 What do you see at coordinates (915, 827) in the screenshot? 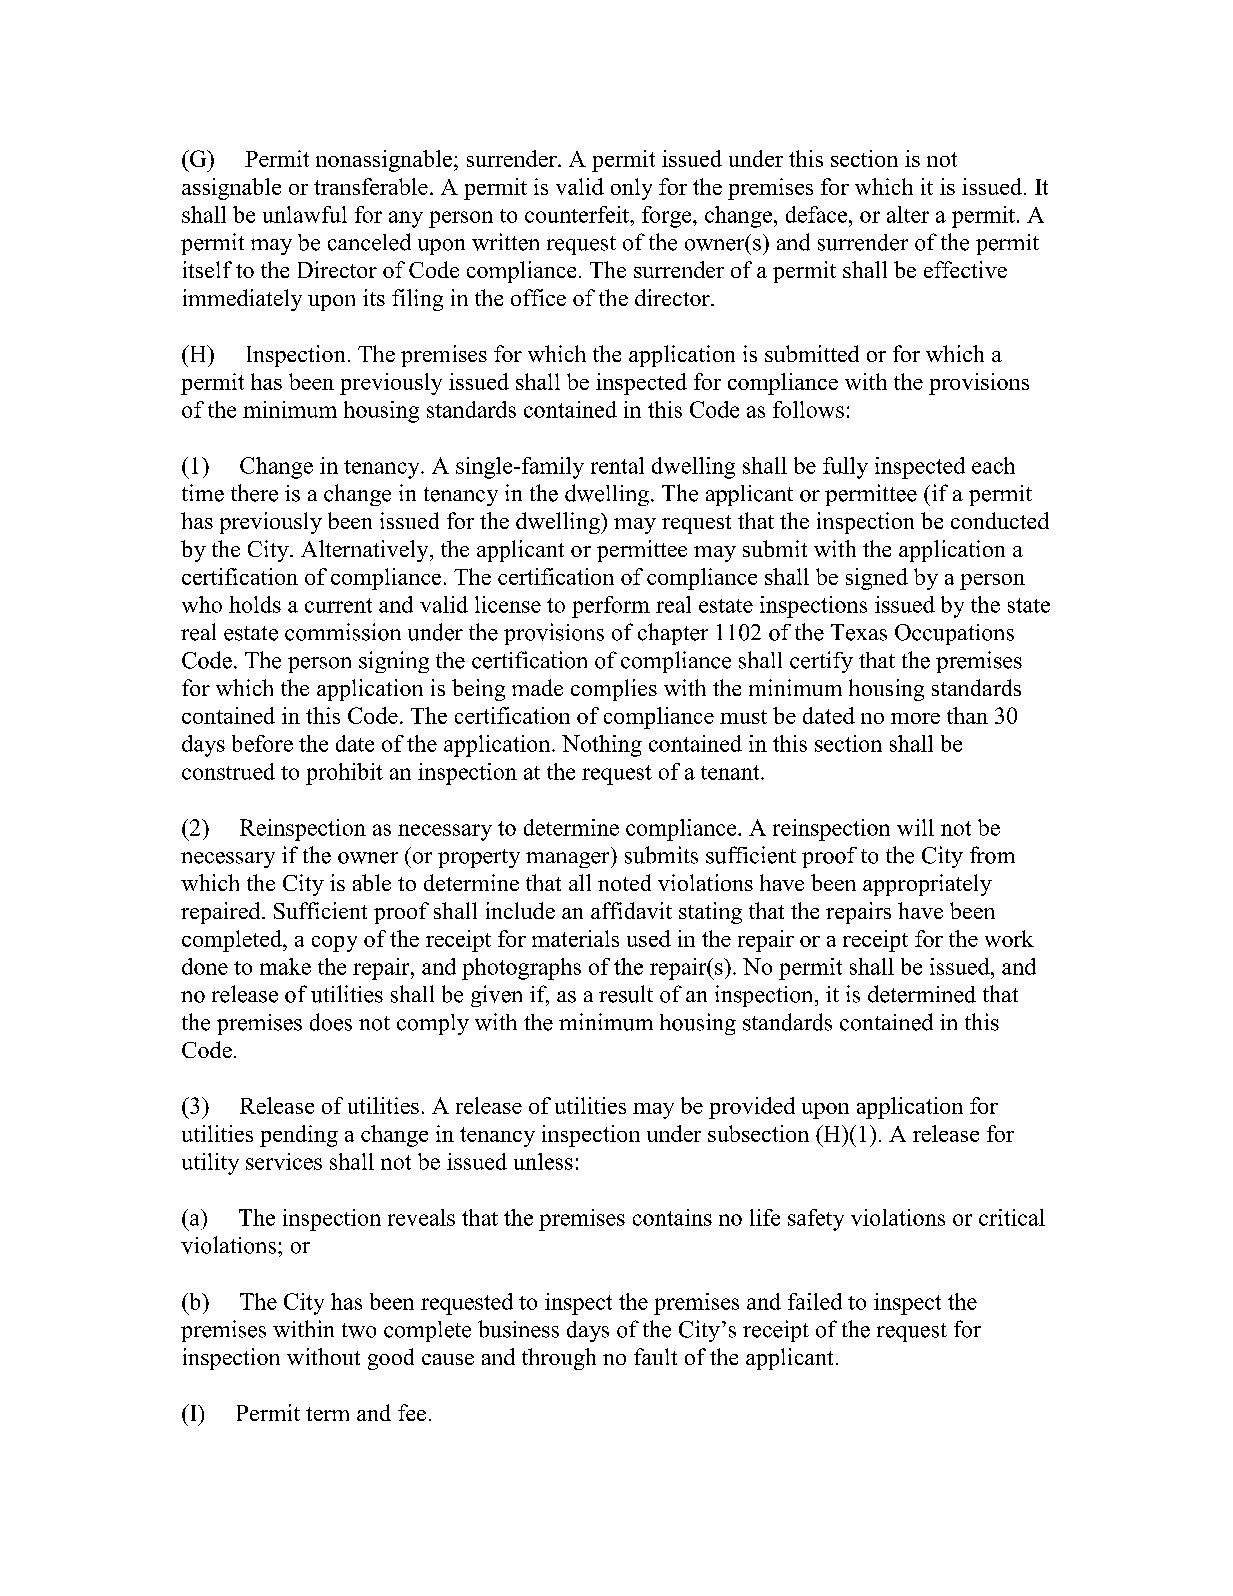
I see `will` at bounding box center [915, 827].
